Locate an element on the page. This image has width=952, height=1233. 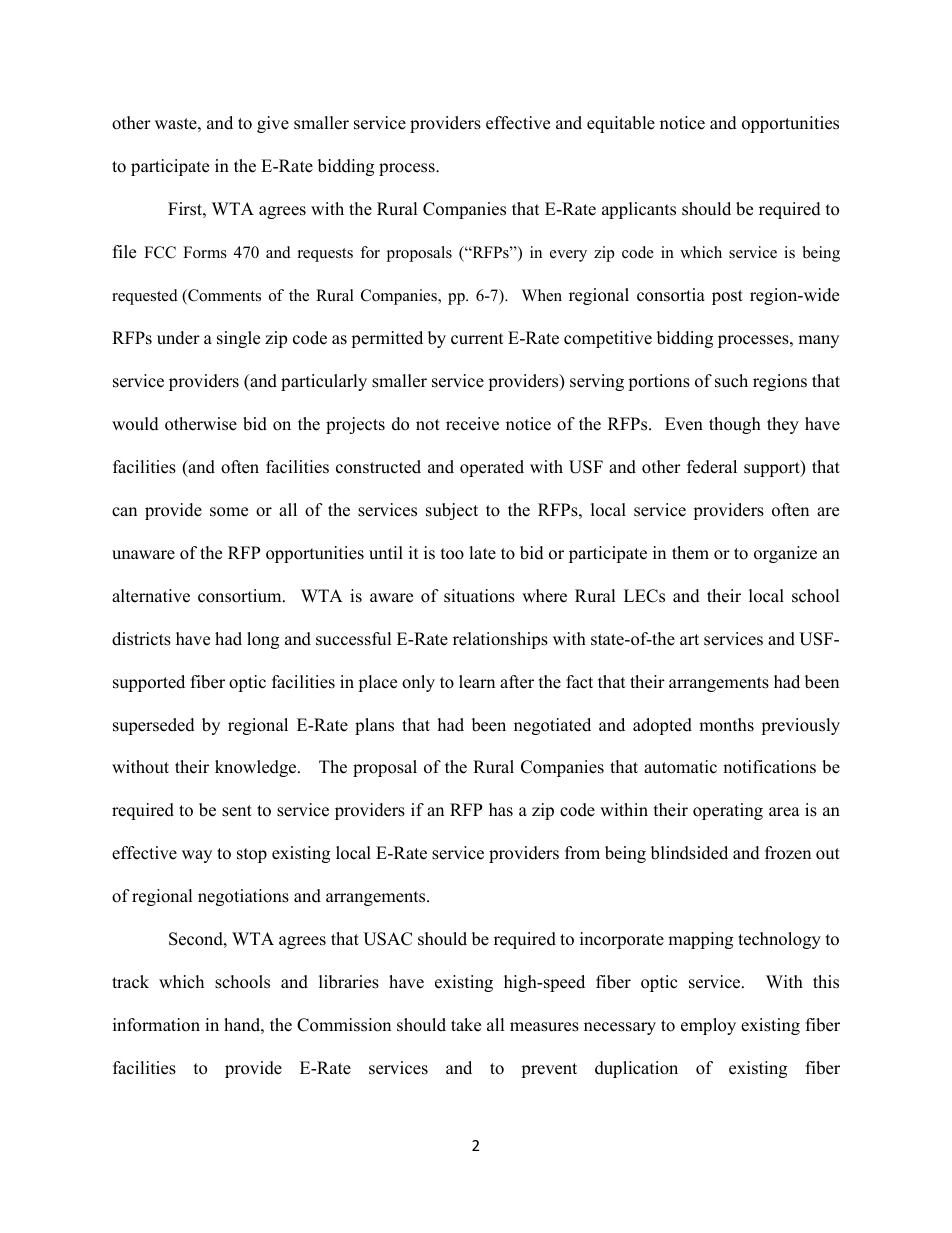
would is located at coordinates (135, 424).
